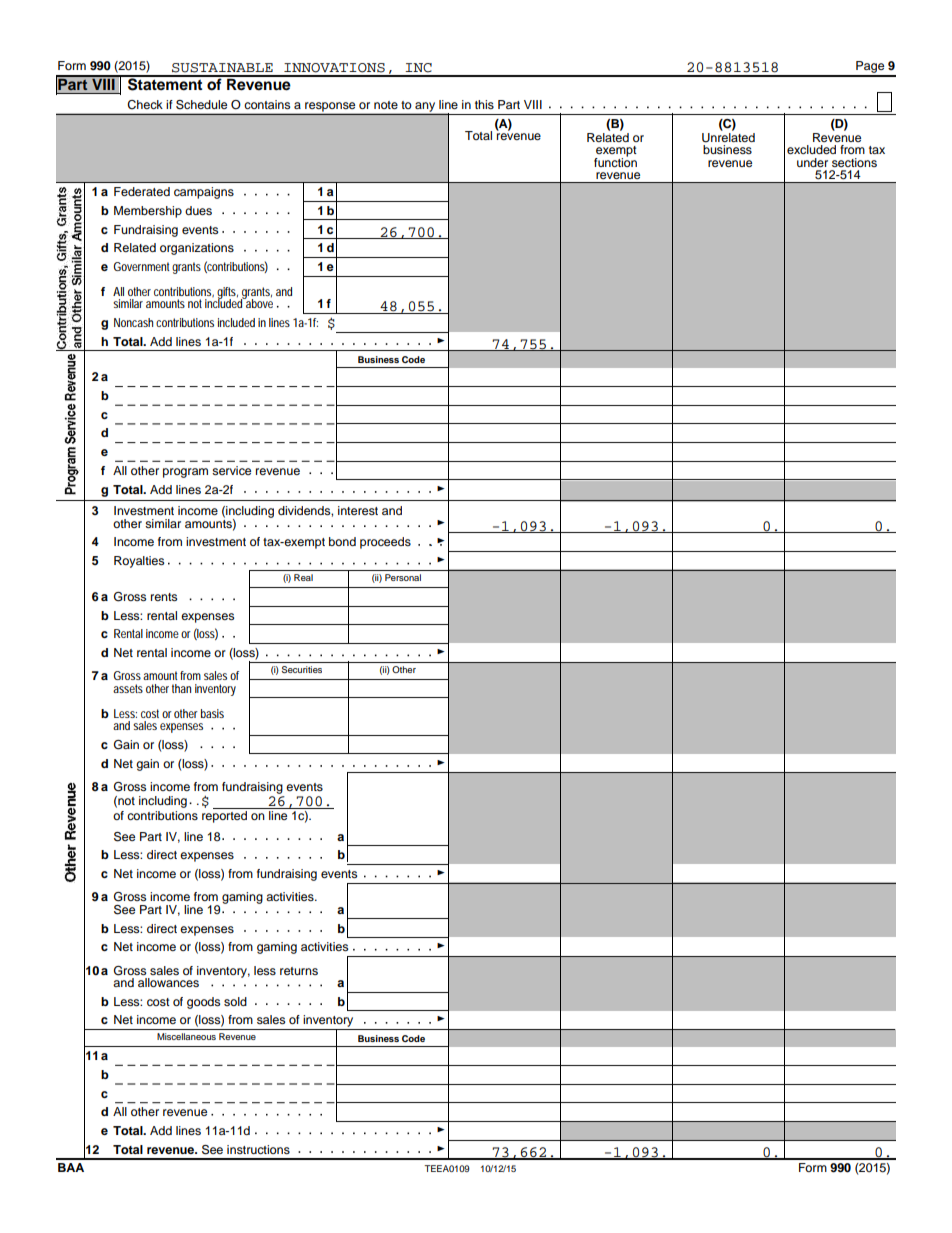  I want to click on Securities, so click(302, 669).
